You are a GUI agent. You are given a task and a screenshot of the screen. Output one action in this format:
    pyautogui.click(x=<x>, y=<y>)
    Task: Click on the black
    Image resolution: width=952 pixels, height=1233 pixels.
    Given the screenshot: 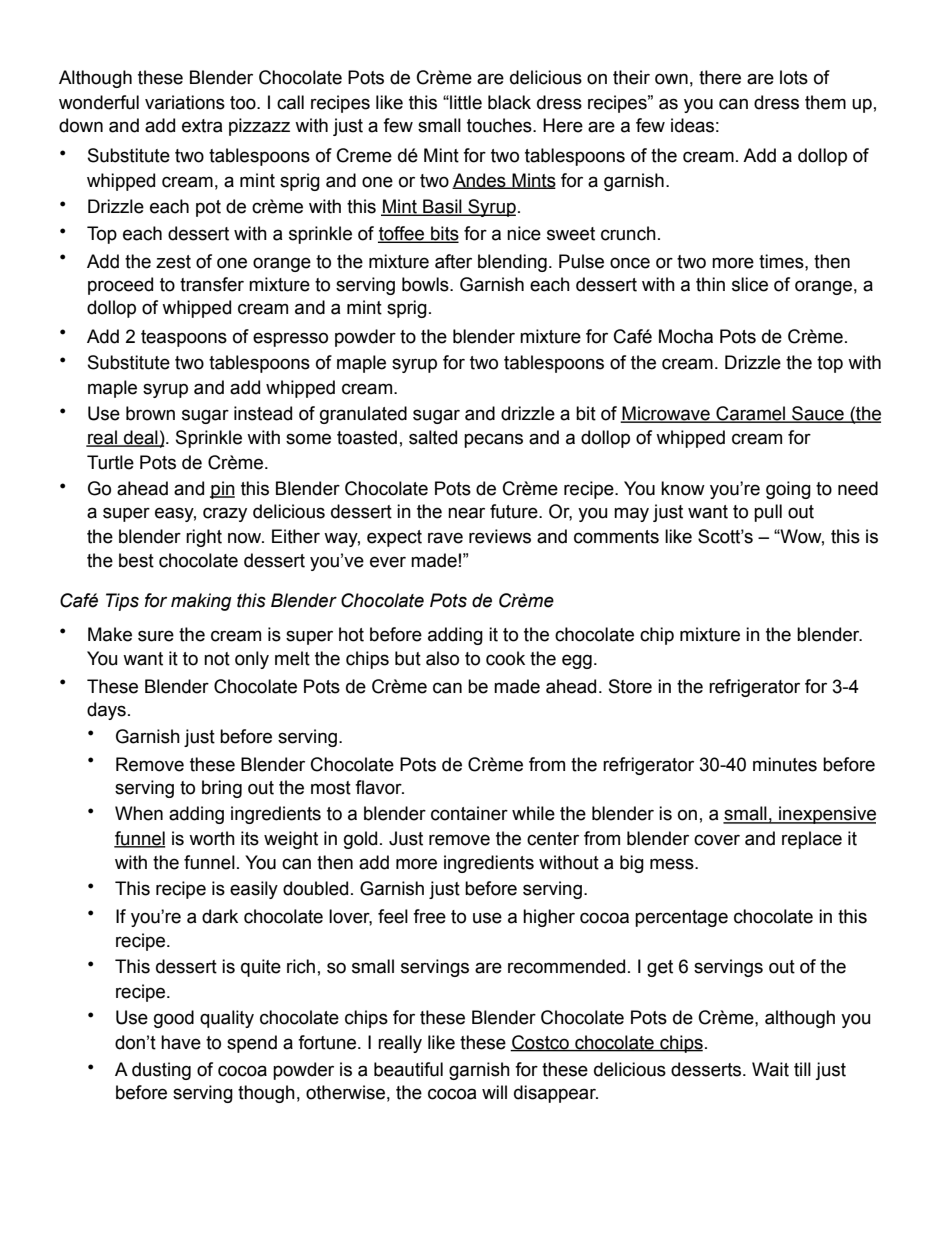 What is the action you would take?
    pyautogui.click(x=509, y=102)
